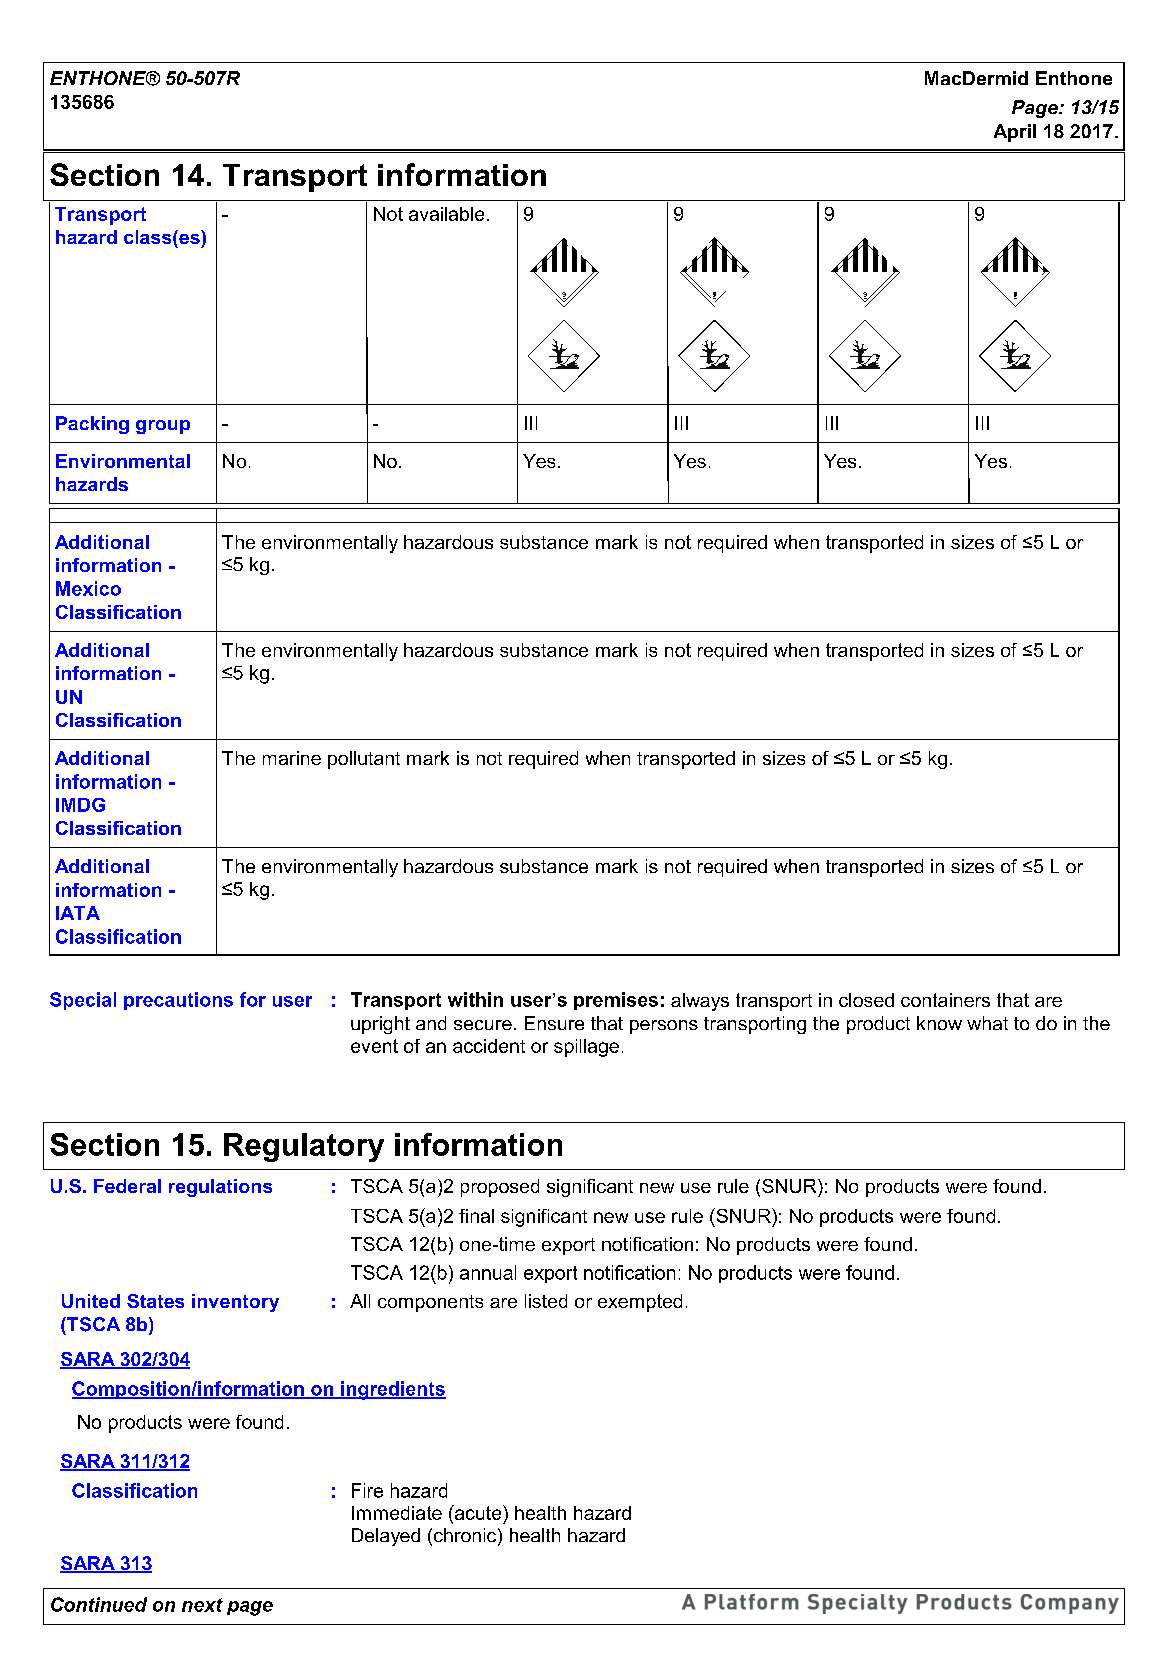 The width and height of the page is (1173, 1660). Describe the element at coordinates (220, 1188) in the page. I see `regulations` at that location.
